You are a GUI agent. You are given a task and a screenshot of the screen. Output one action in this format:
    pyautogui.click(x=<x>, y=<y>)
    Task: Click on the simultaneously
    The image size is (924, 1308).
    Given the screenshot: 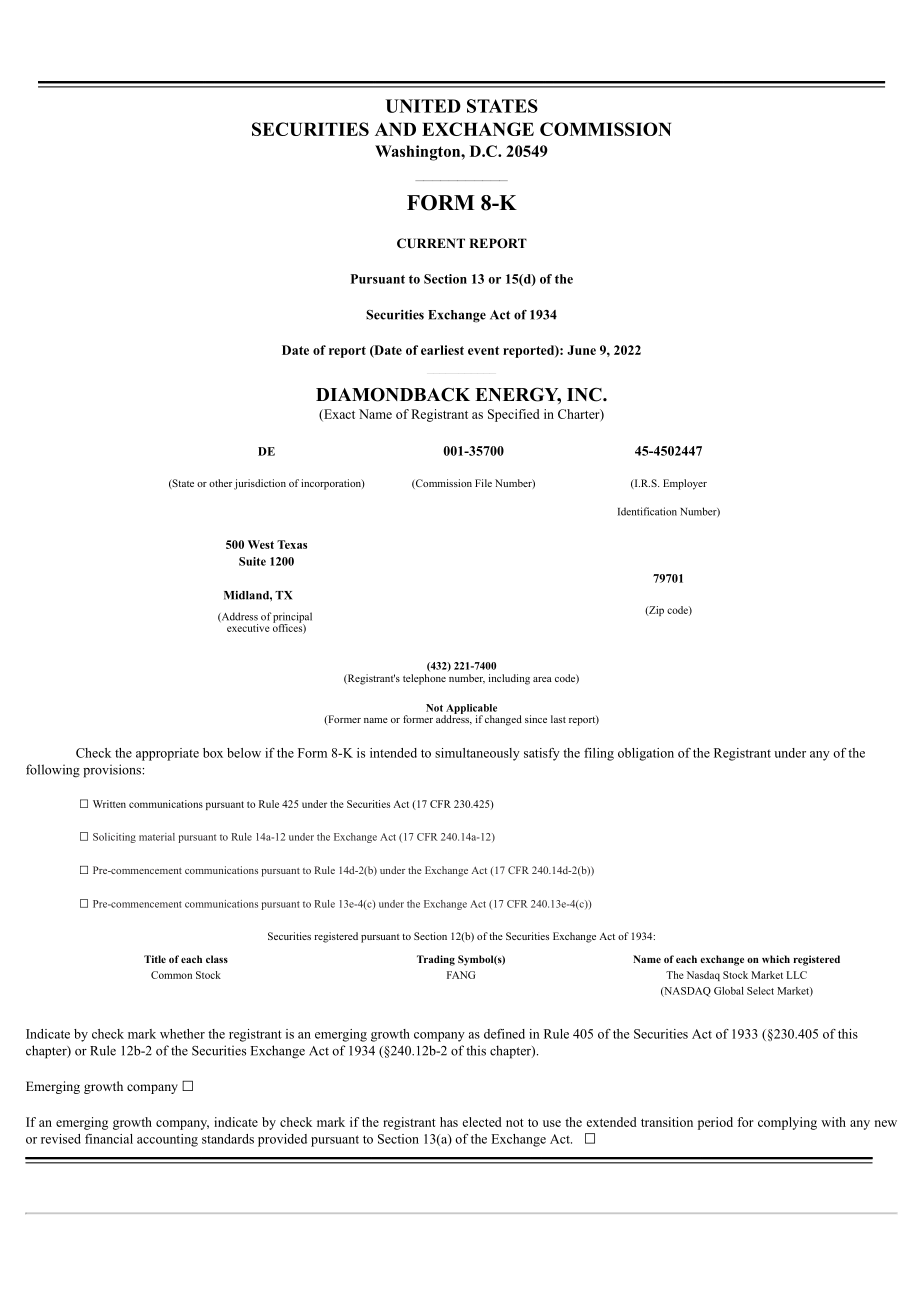 What is the action you would take?
    pyautogui.click(x=477, y=754)
